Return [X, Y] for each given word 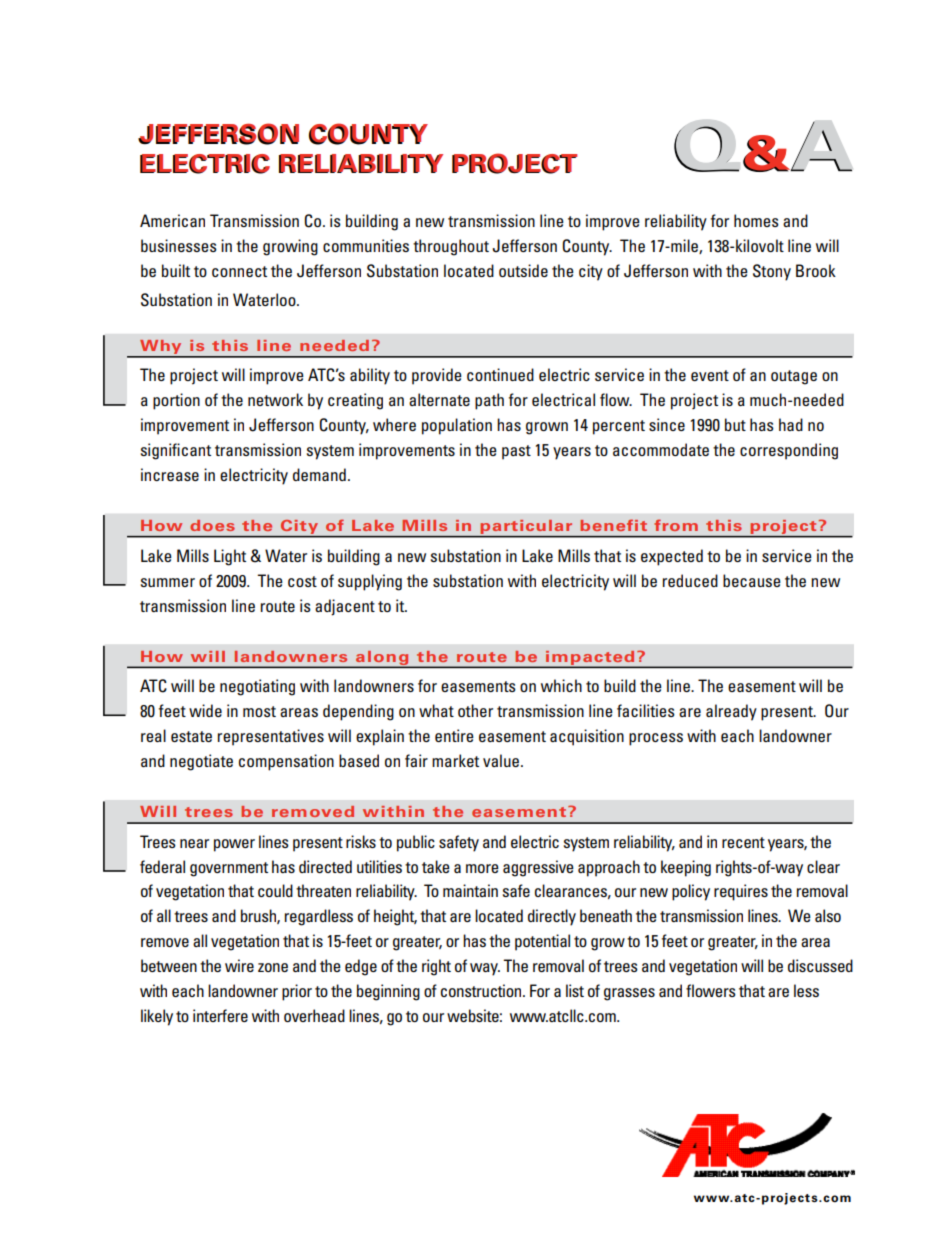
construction [482, 990]
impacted [590, 659]
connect [239, 271]
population [457, 426]
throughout [451, 247]
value [502, 760]
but [735, 424]
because [752, 580]
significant [176, 451]
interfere [220, 1015]
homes [756, 220]
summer [168, 582]
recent [743, 842]
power [234, 845]
